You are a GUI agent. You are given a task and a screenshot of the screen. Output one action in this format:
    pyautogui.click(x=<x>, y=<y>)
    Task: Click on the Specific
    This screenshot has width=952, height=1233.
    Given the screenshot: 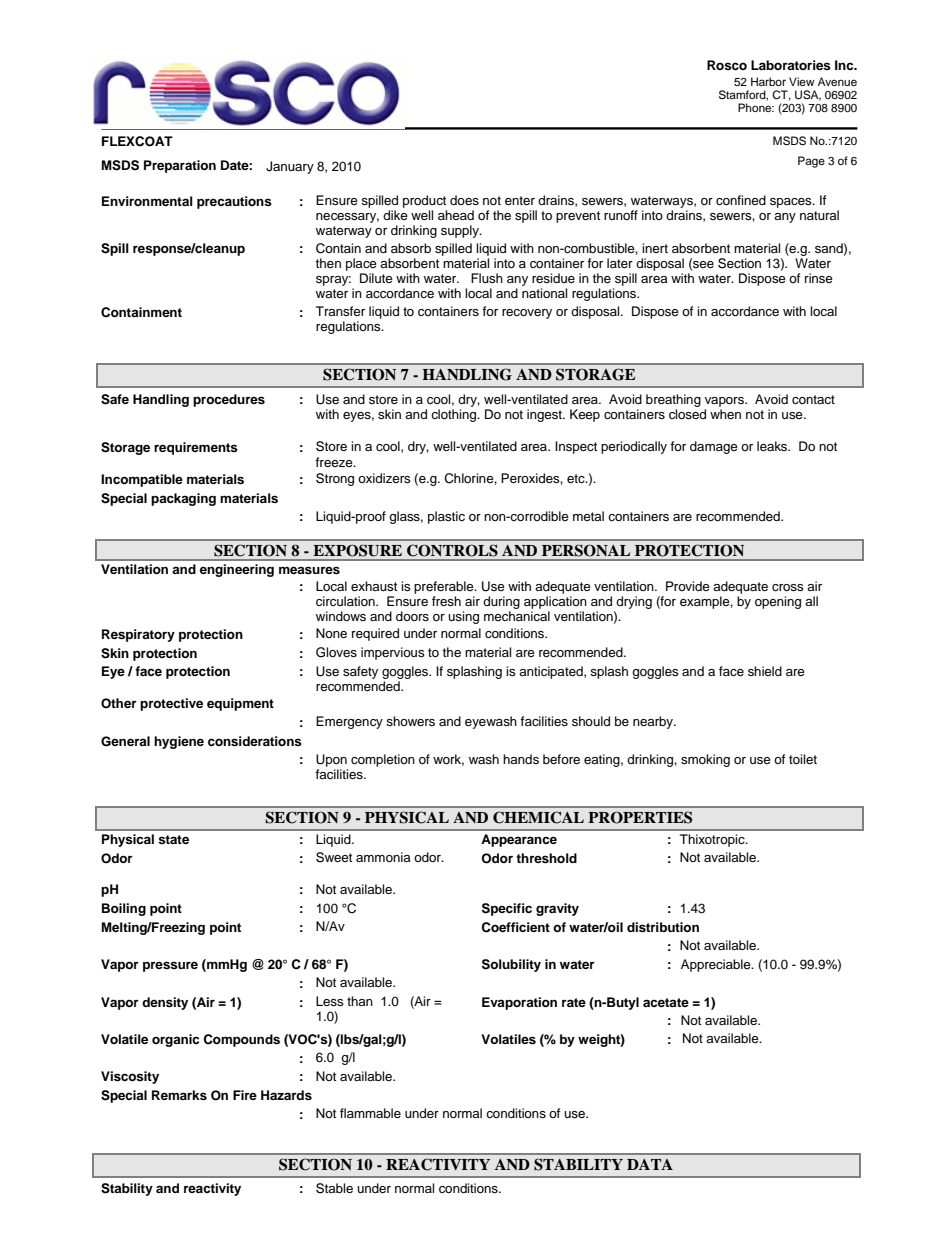 What is the action you would take?
    pyautogui.click(x=507, y=909)
